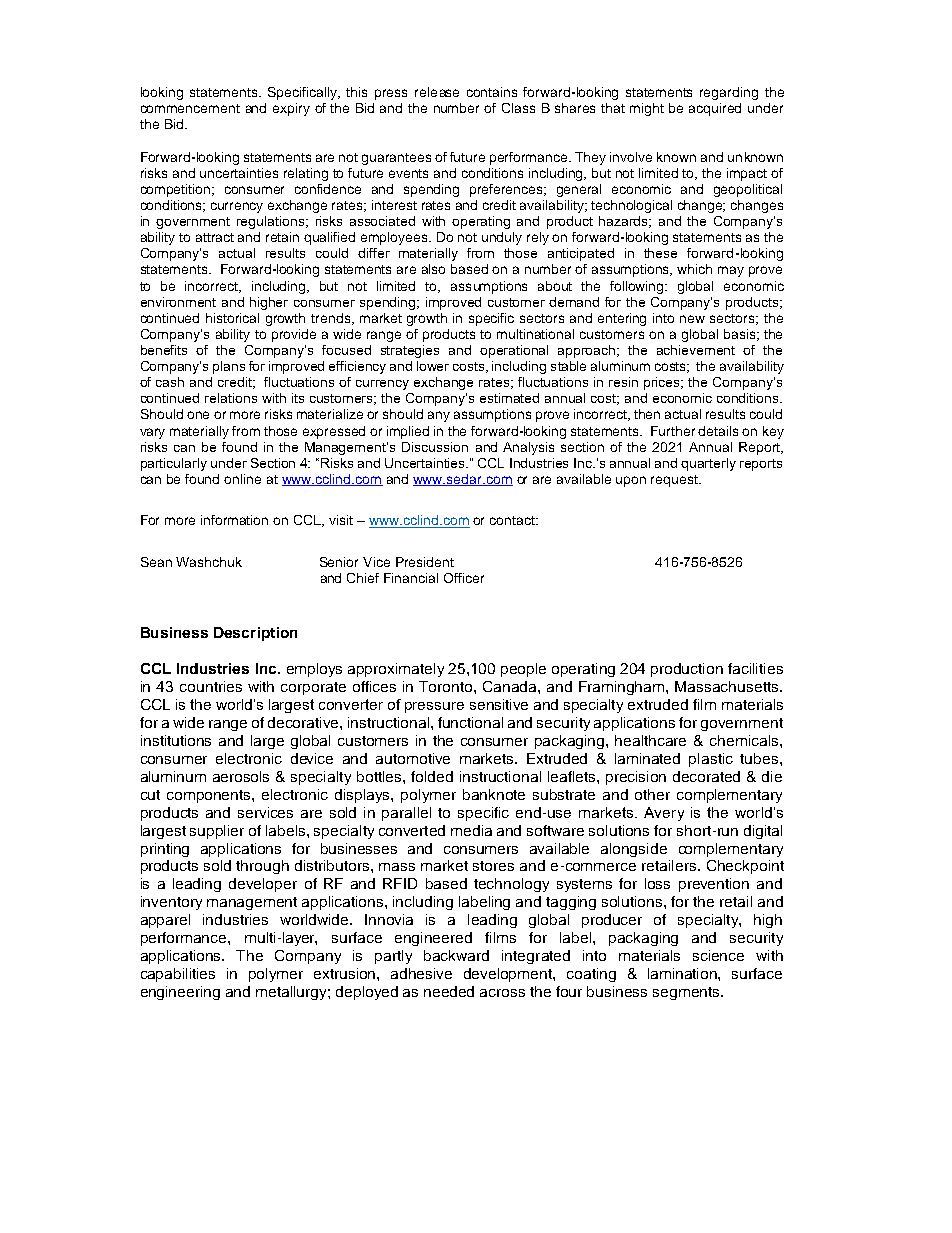  Describe the element at coordinates (715, 109) in the screenshot. I see `acquired` at that location.
